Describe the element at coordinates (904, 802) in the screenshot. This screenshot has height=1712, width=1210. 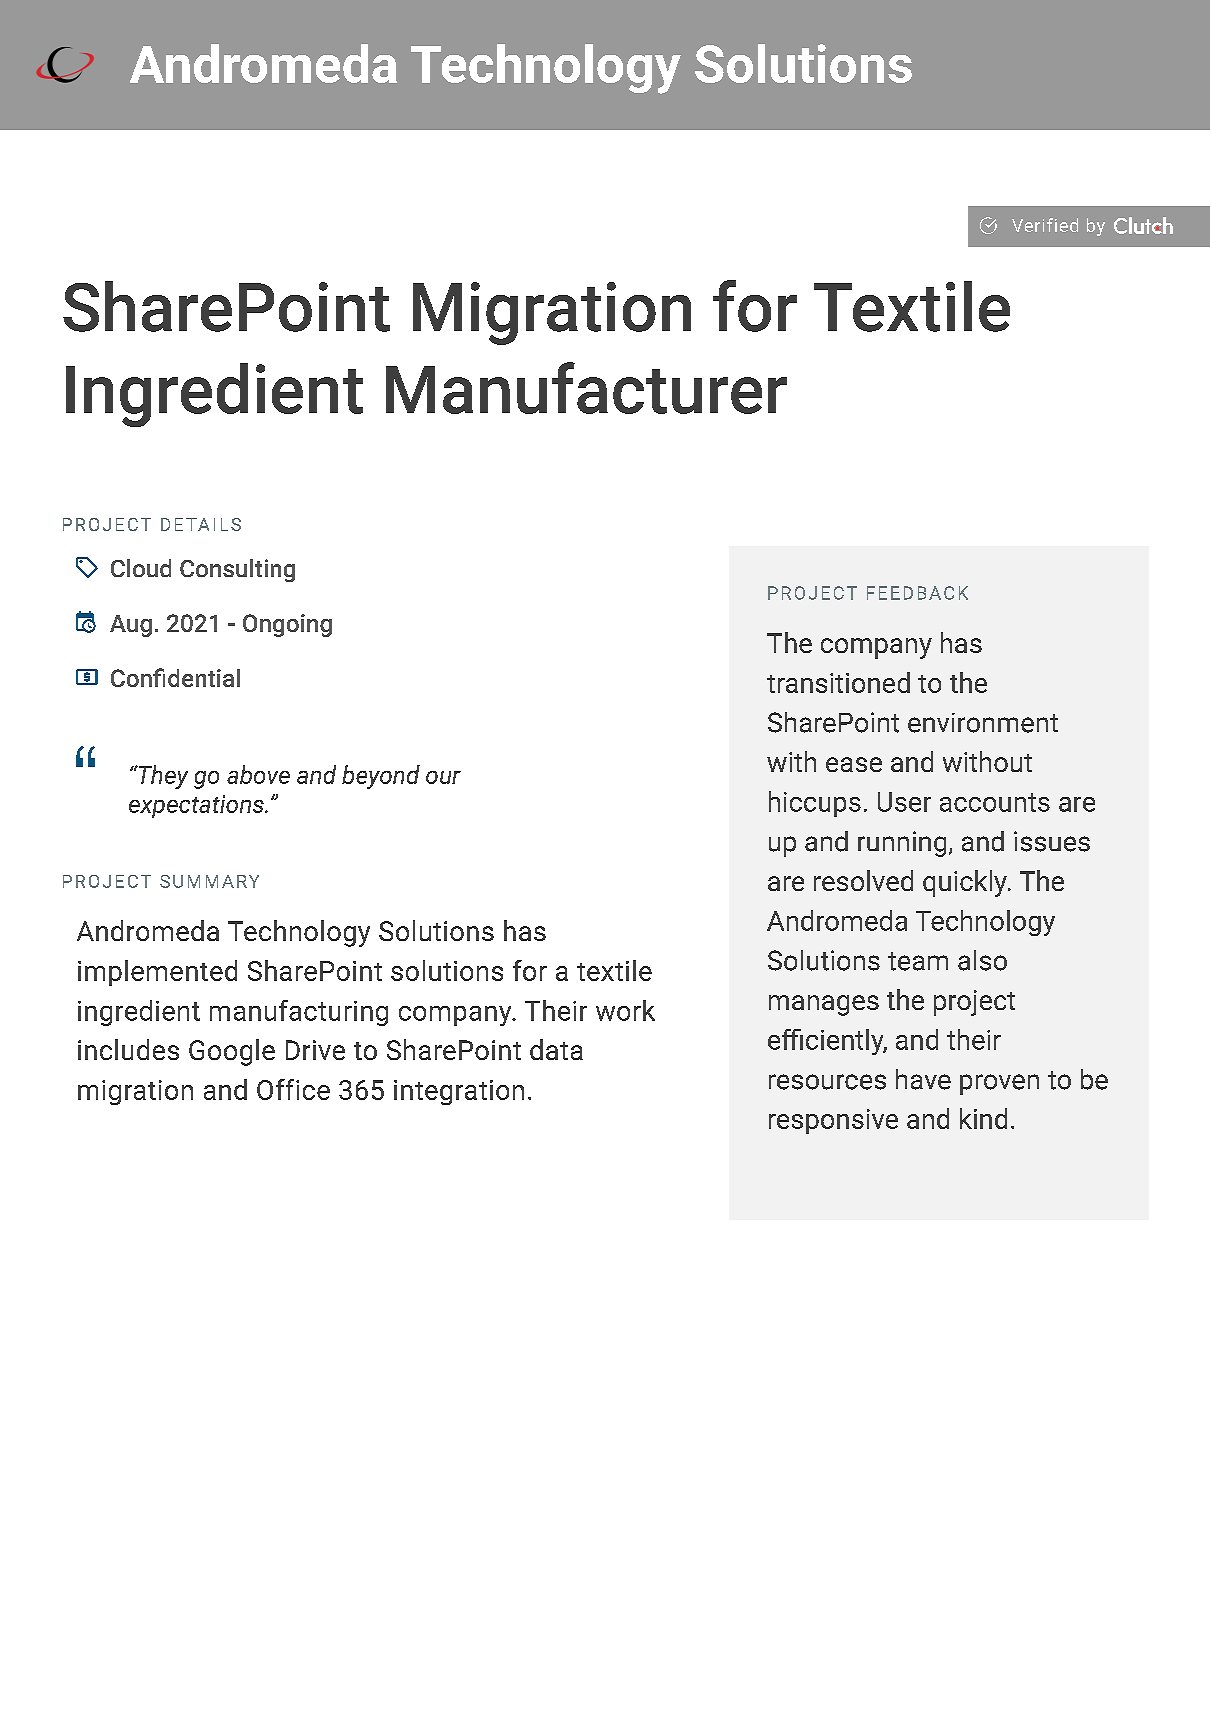
I see `User` at that location.
